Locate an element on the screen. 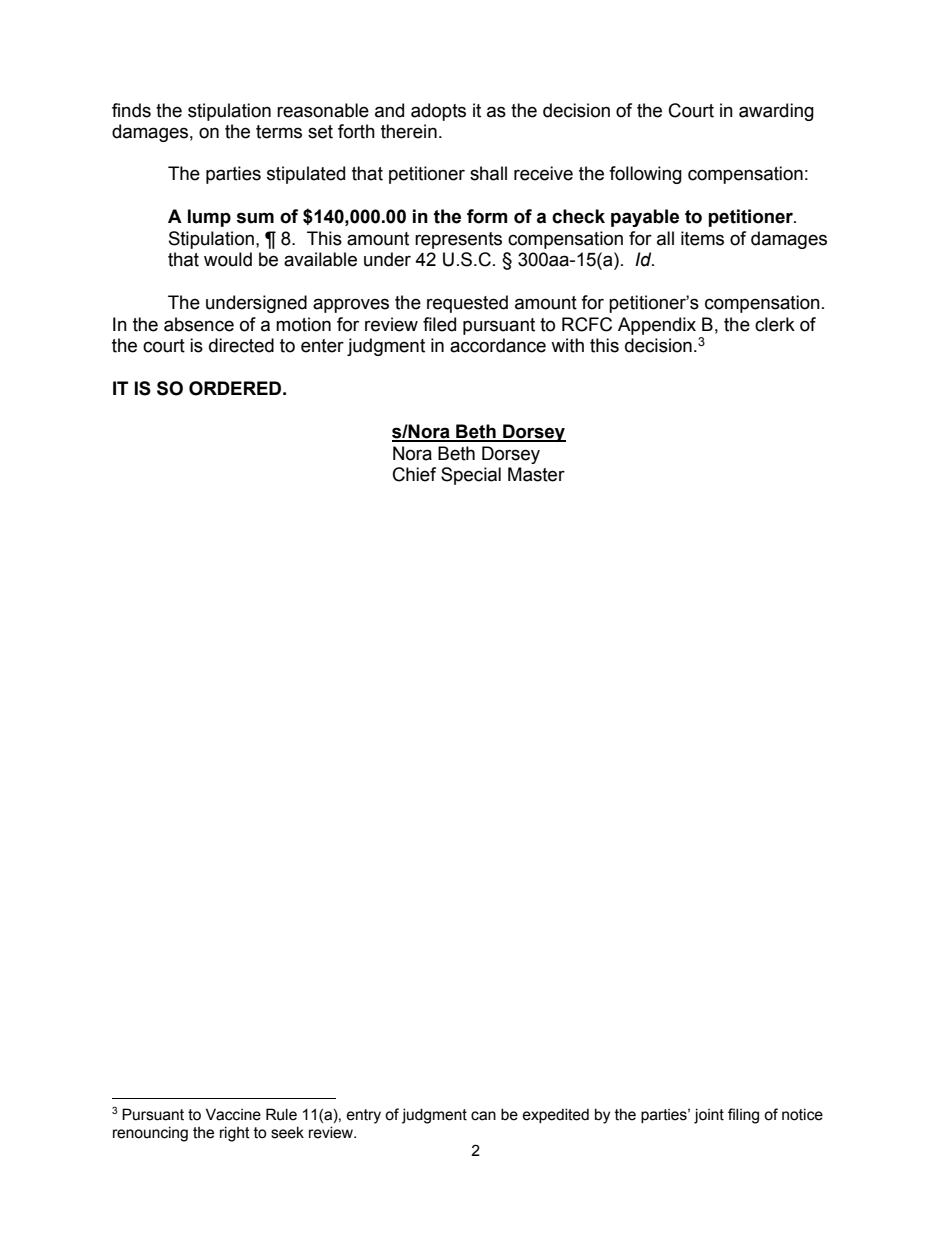 Image resolution: width=952 pixels, height=1233 pixels. terms is located at coordinates (279, 132).
